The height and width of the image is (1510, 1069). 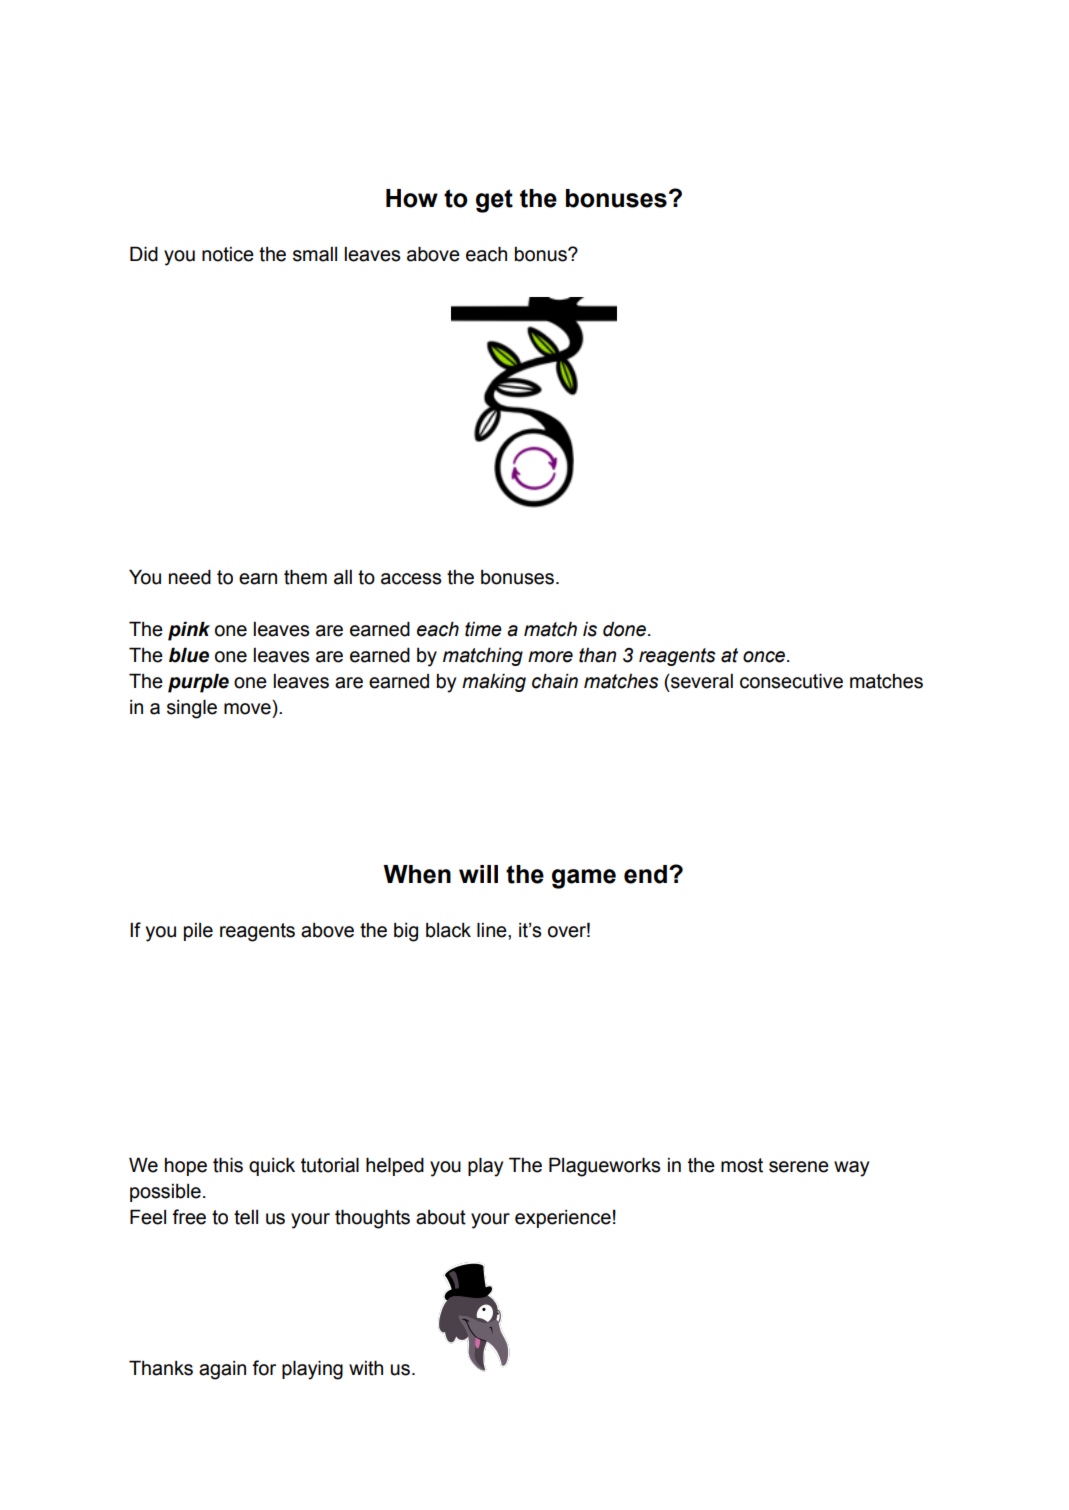 What do you see at coordinates (742, 1165) in the image?
I see `most` at bounding box center [742, 1165].
